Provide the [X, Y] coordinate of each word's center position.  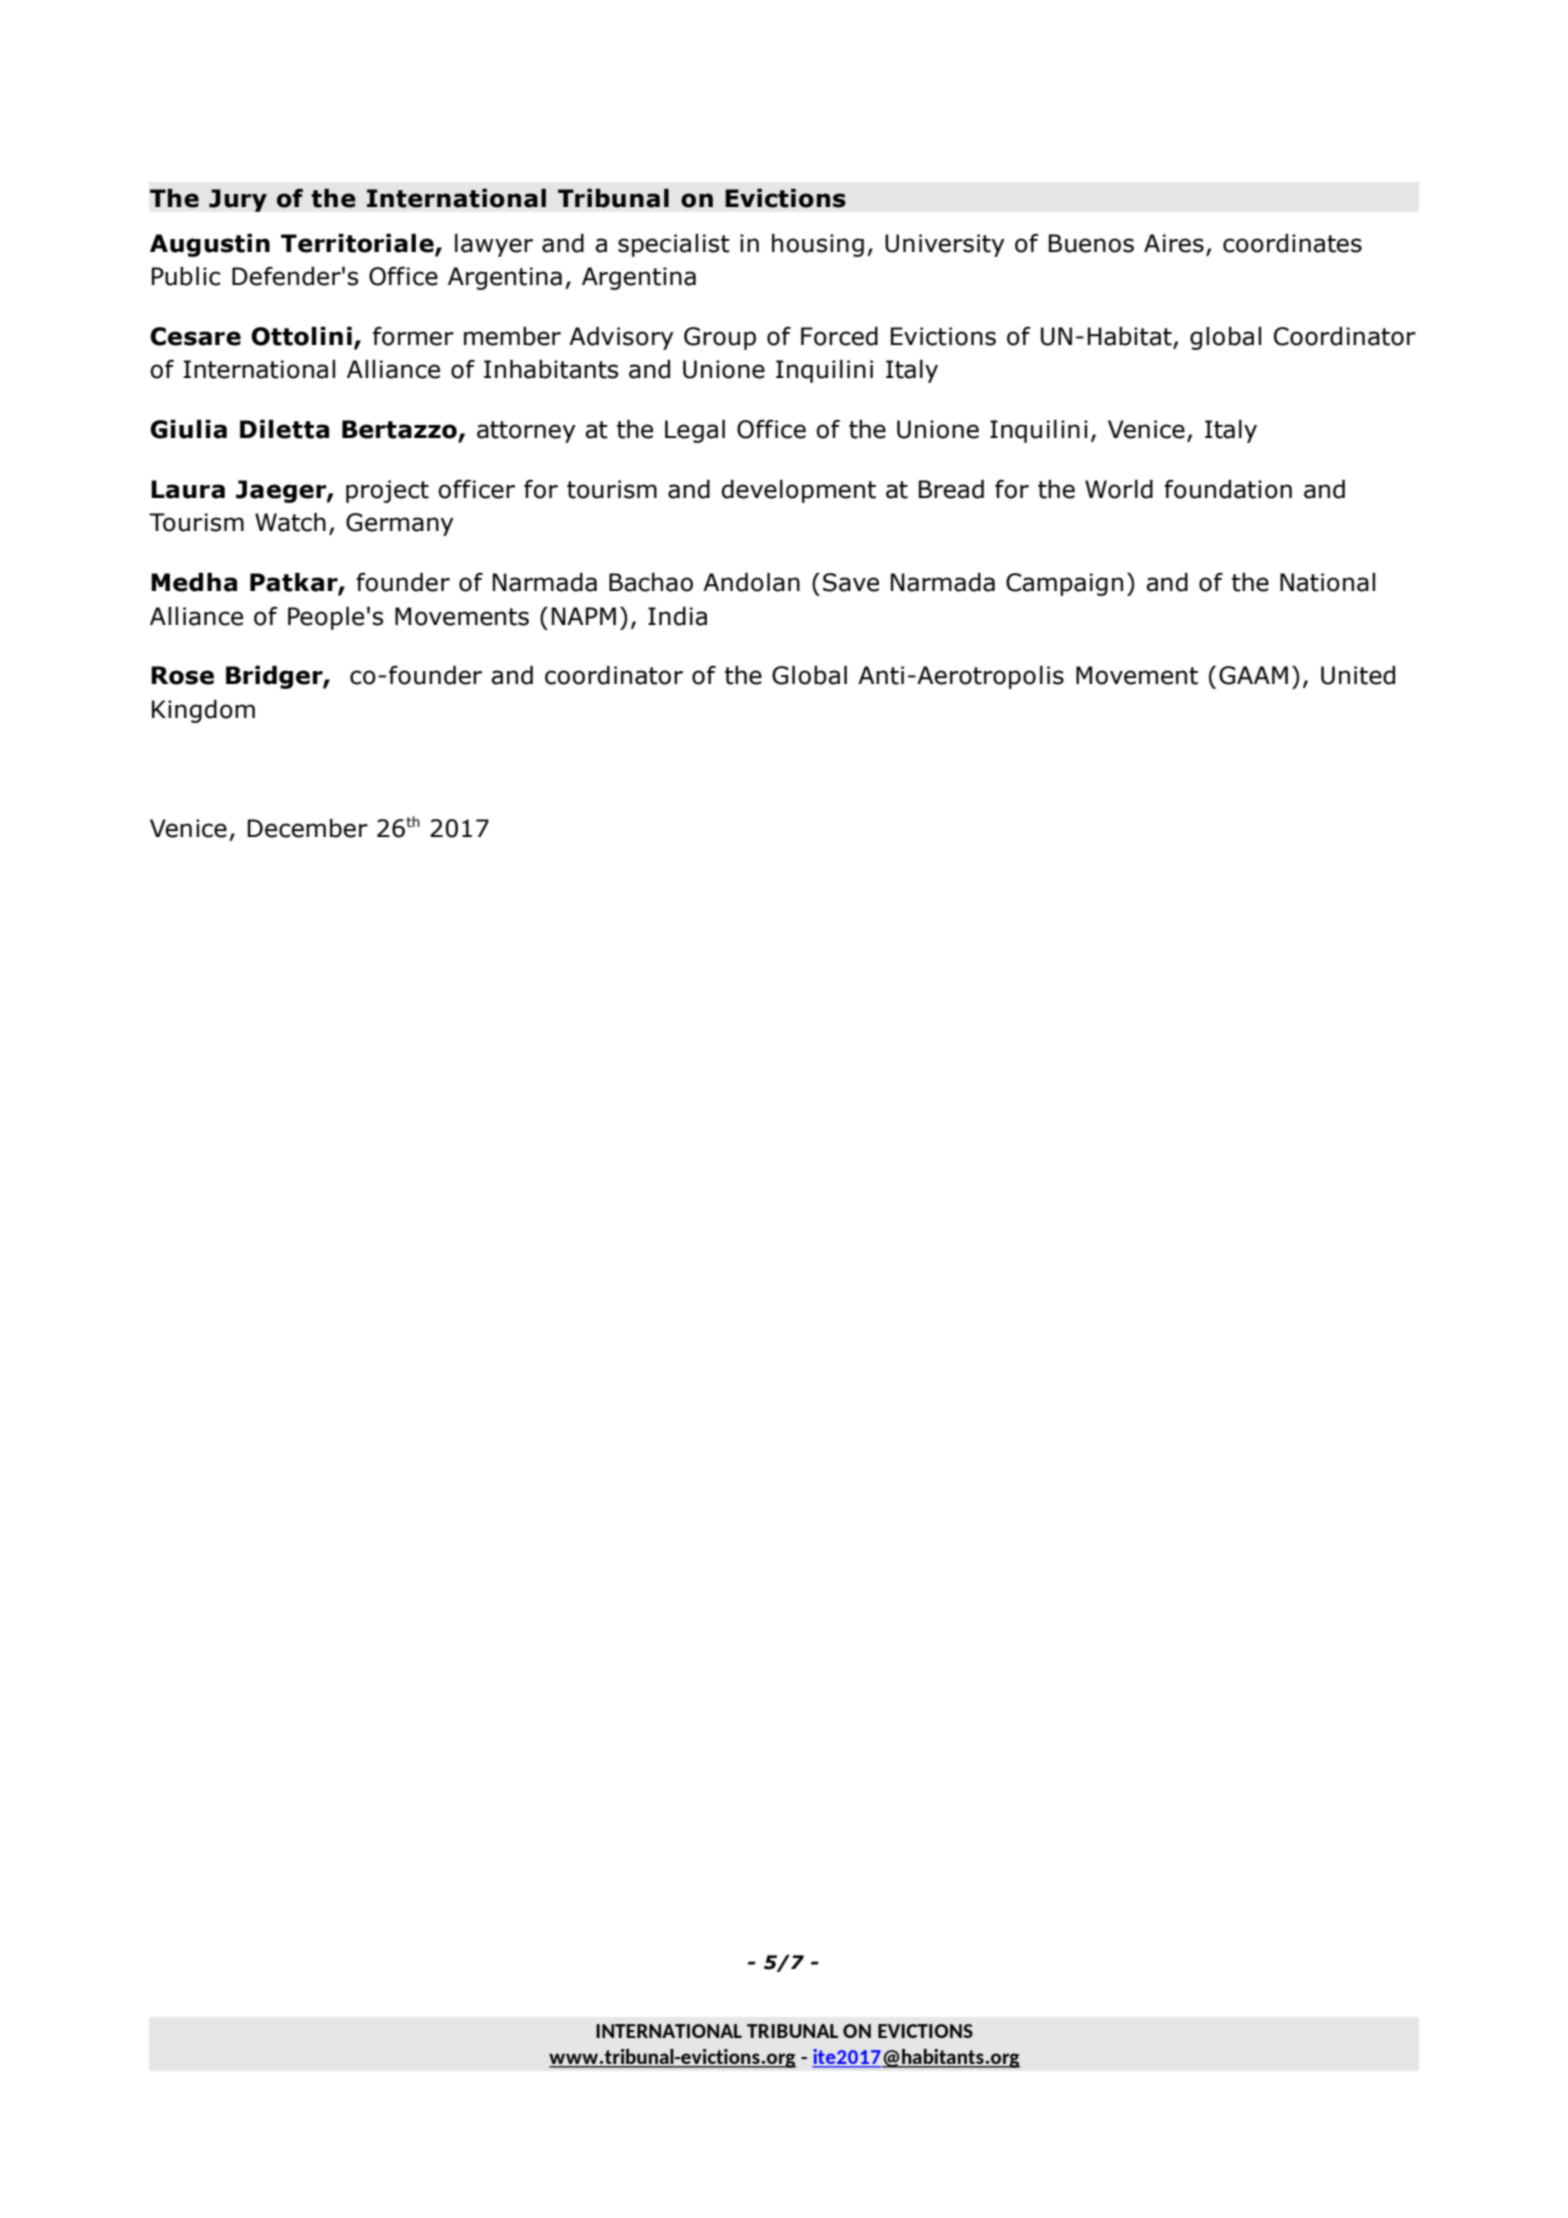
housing [818, 245]
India [677, 616]
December [308, 828]
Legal [695, 431]
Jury [238, 200]
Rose [182, 675]
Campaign [1064, 584]
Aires [1174, 243]
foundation [1228, 489]
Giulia [188, 429]
